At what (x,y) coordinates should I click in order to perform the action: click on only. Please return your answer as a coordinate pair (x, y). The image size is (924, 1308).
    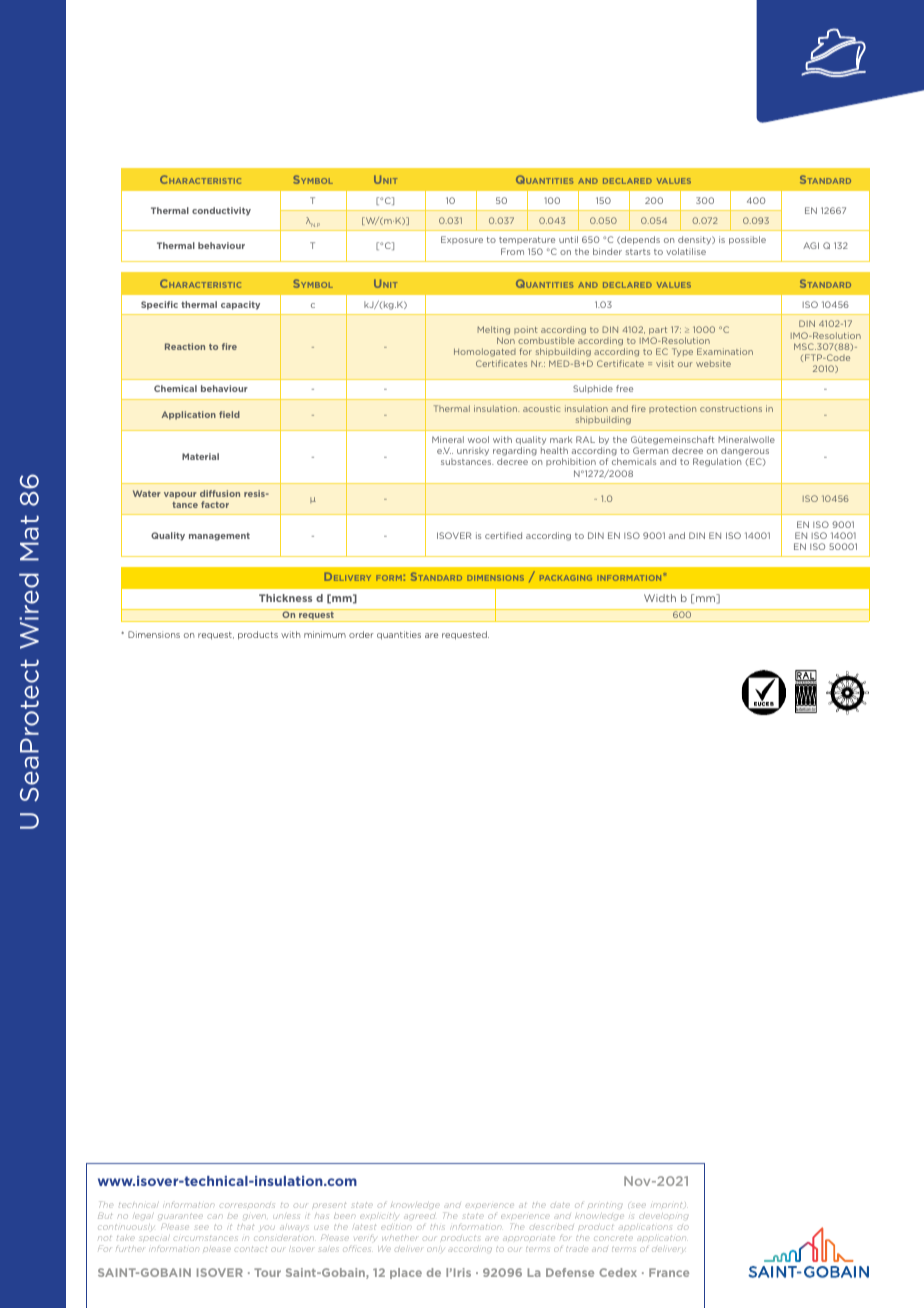
    Looking at the image, I should click on (436, 1249).
